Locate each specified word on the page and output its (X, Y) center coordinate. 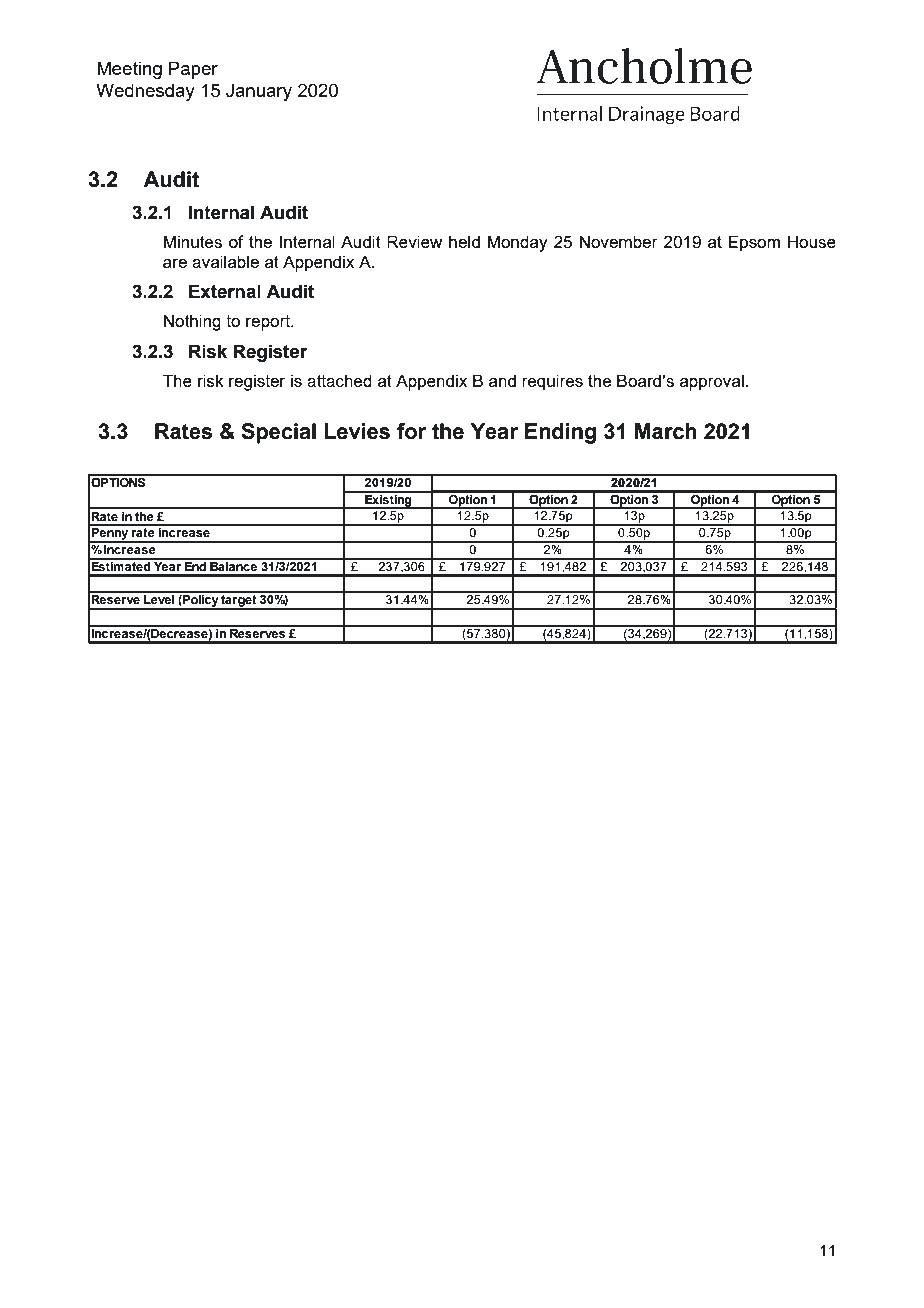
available (225, 261)
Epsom (754, 243)
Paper (193, 70)
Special (278, 433)
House (812, 241)
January (259, 92)
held (464, 241)
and (502, 380)
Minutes (192, 241)
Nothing (192, 322)
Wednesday (145, 92)
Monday (517, 243)
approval (712, 382)
